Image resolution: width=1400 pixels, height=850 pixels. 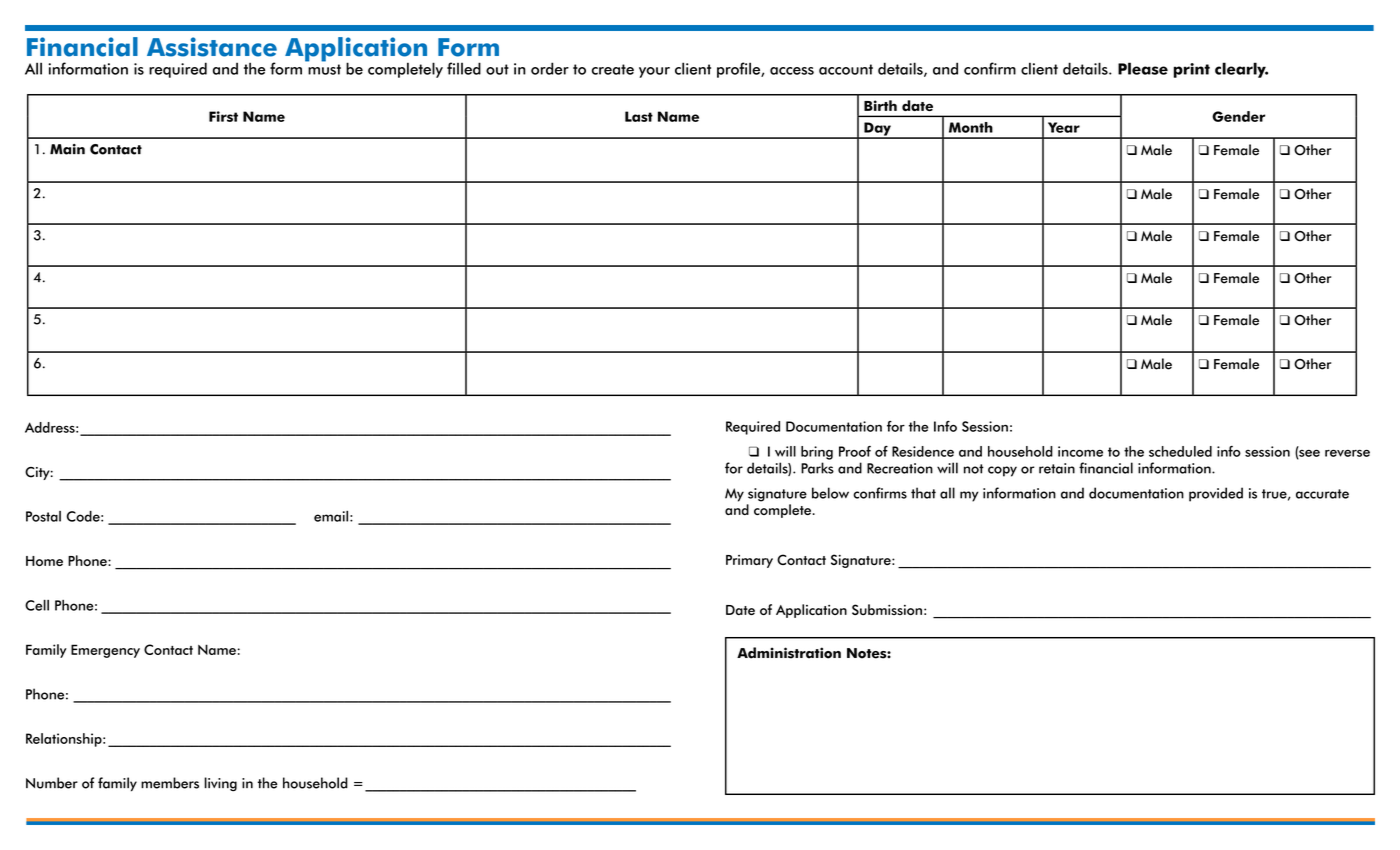 I want to click on accurate, so click(x=1322, y=494).
